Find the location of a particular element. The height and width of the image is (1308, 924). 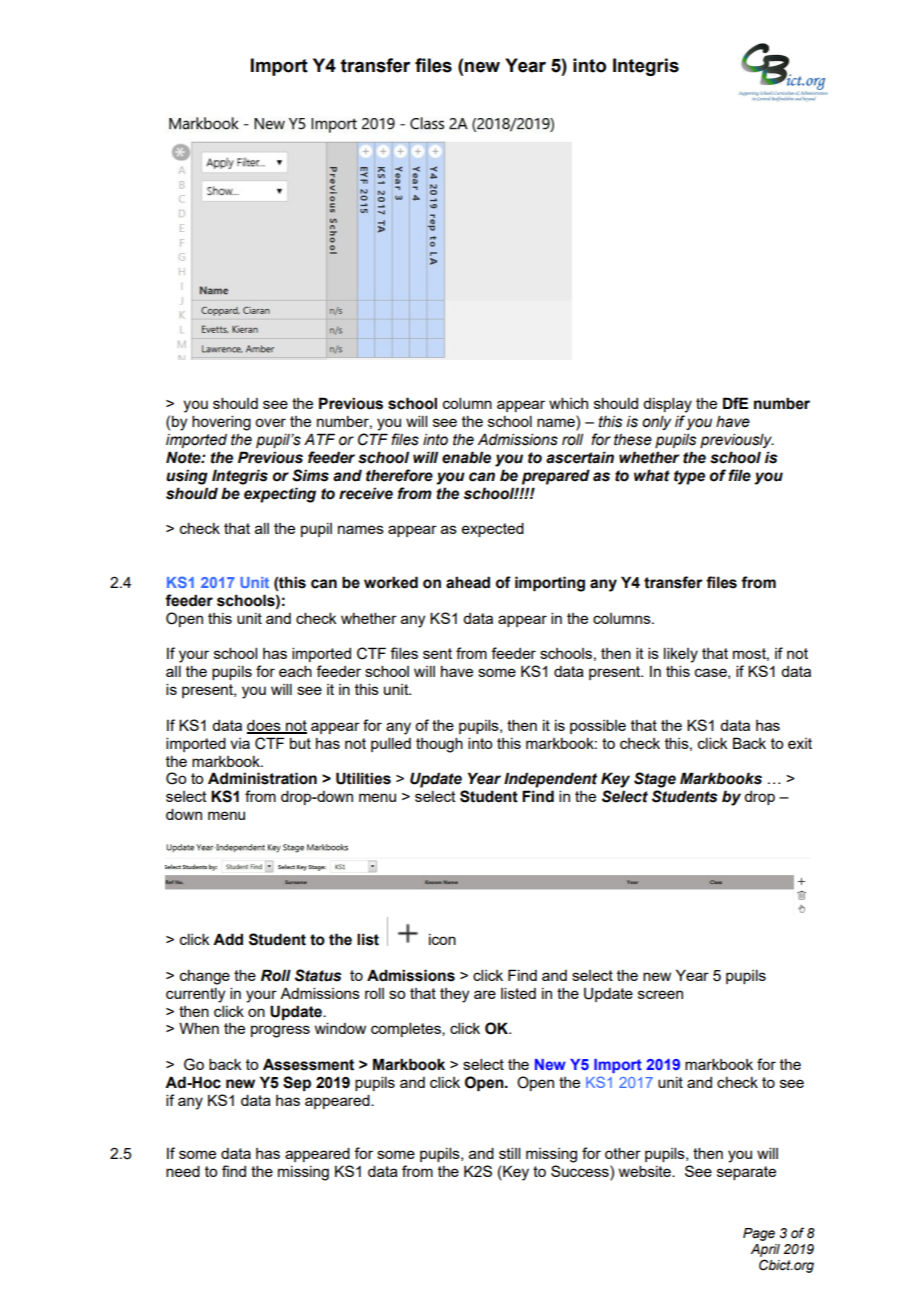

display is located at coordinates (667, 405).
